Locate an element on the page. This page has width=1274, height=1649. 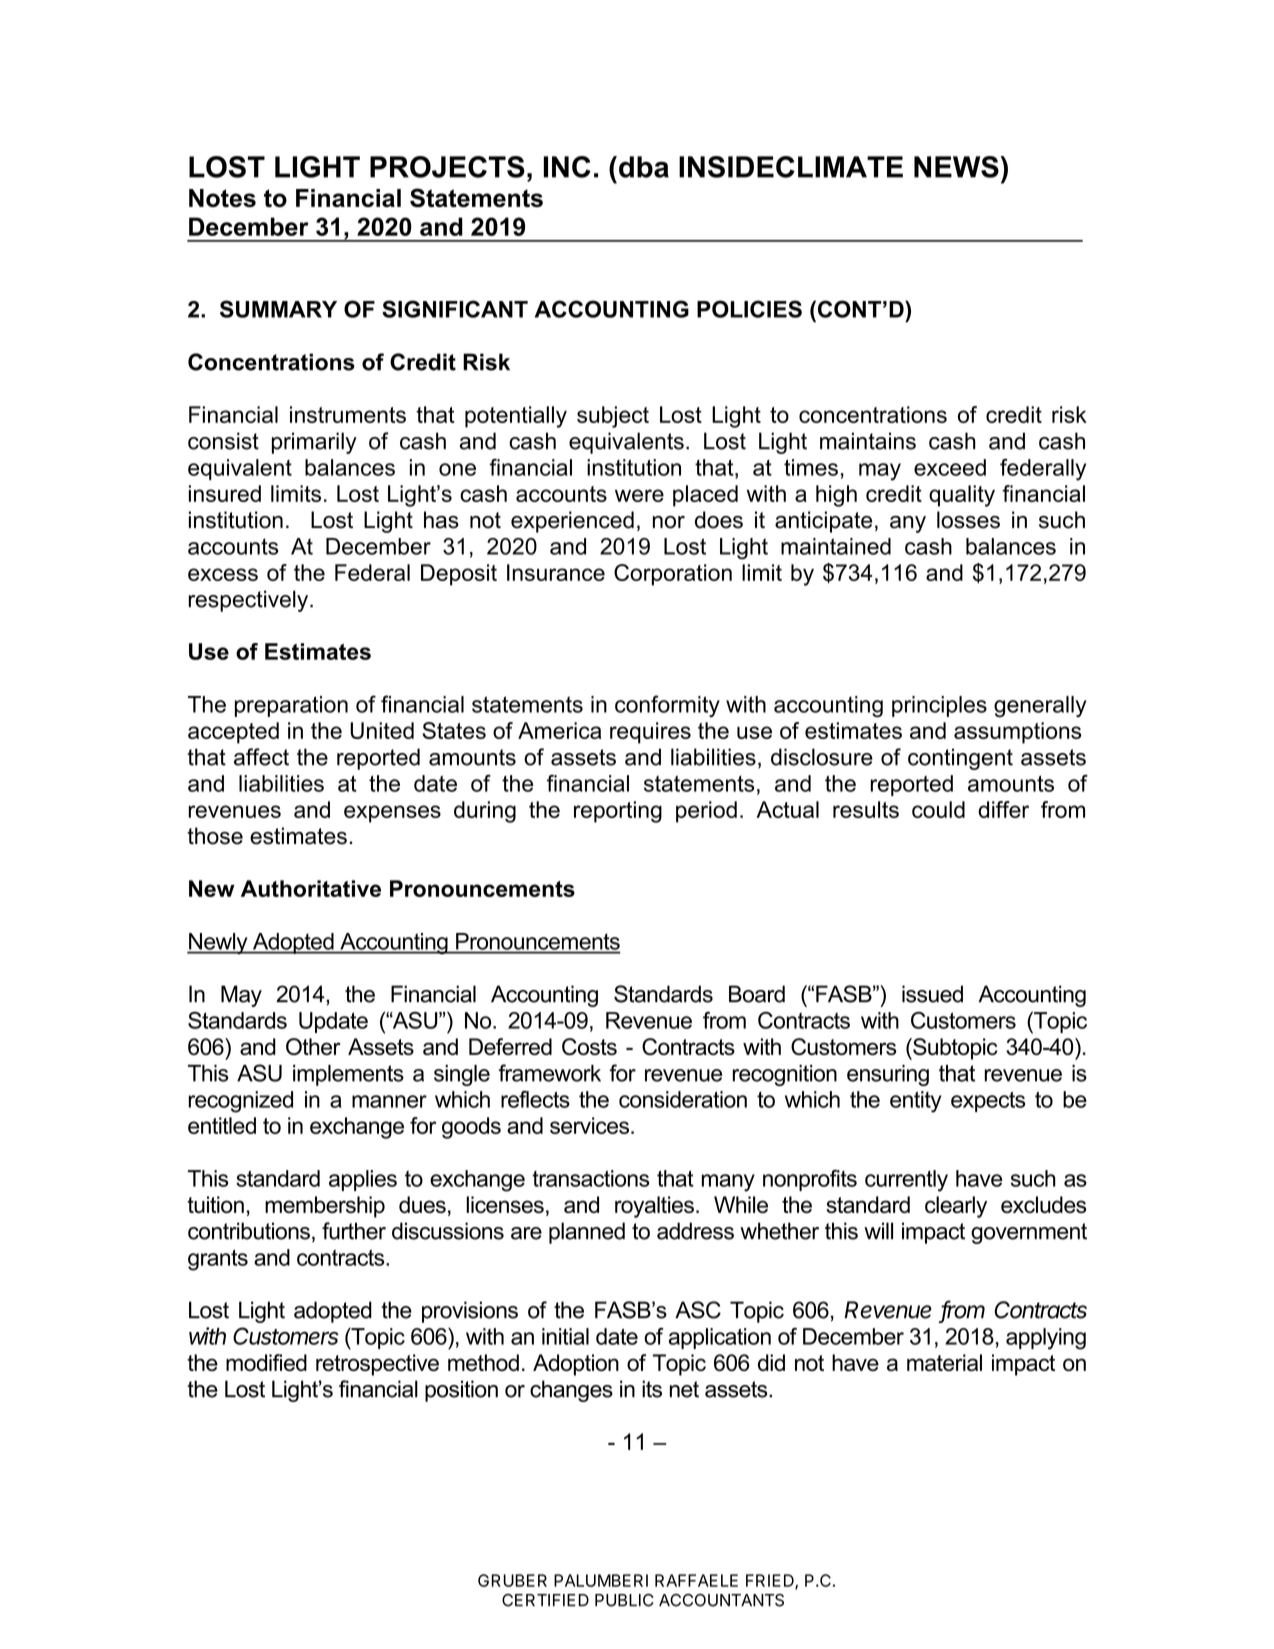
dba is located at coordinates (644, 167).
